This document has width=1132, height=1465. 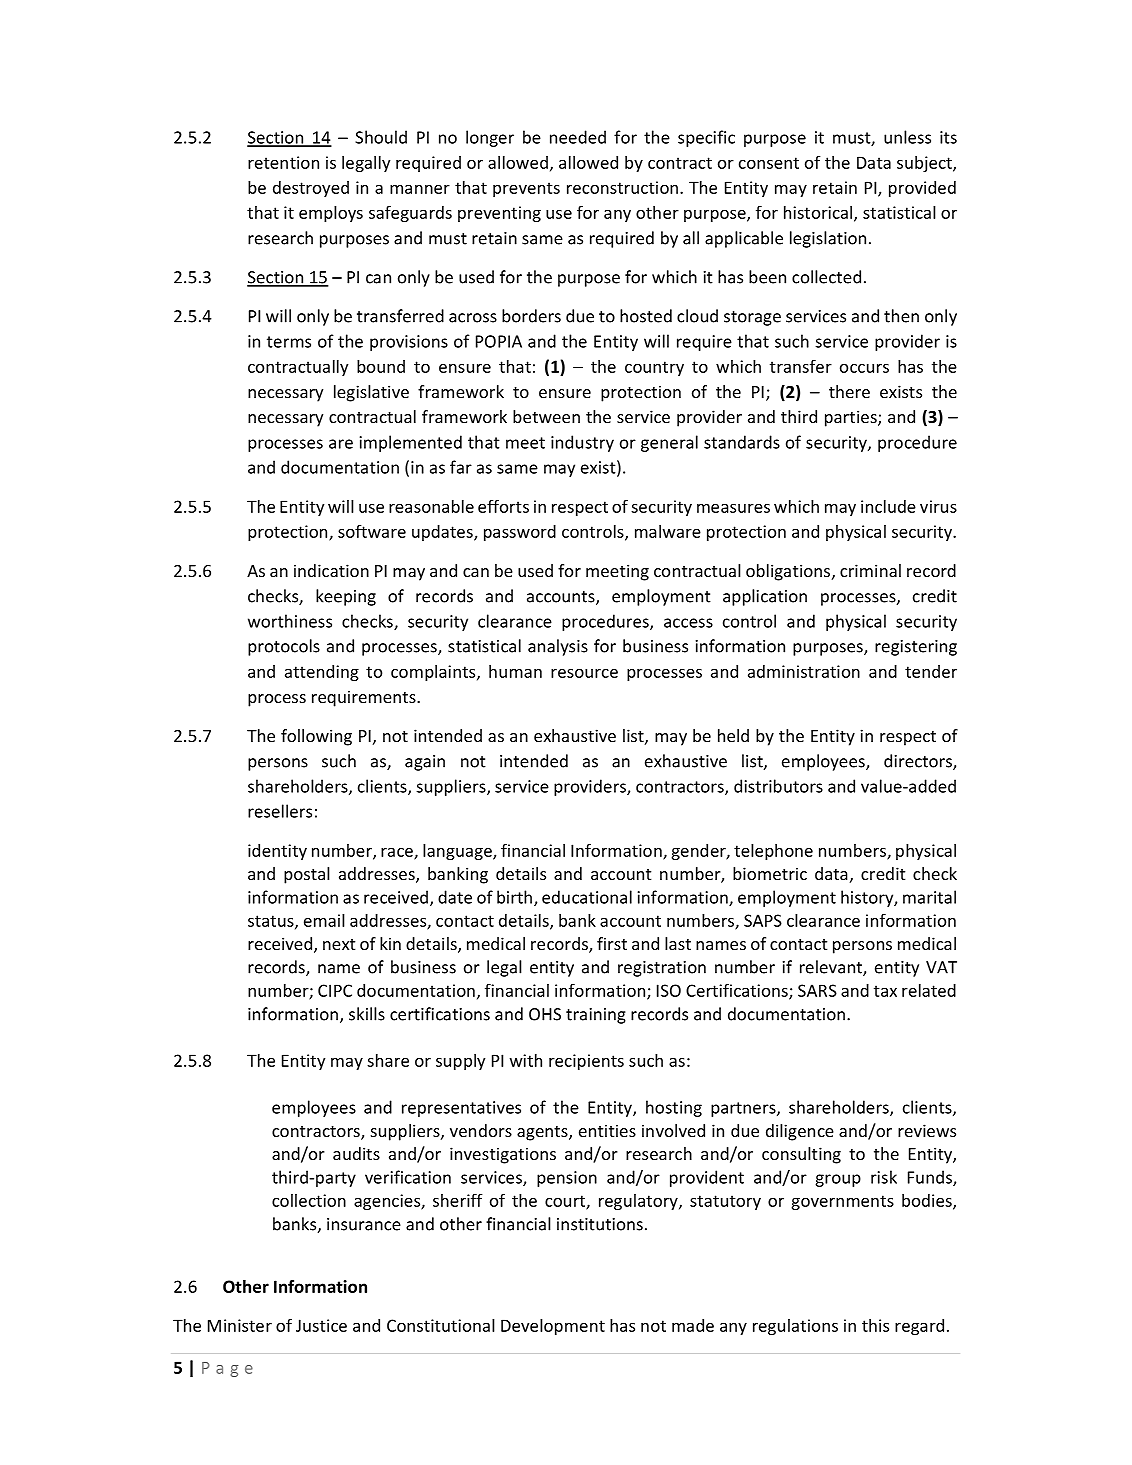 What do you see at coordinates (321, 1325) in the document?
I see `Justice` at bounding box center [321, 1325].
